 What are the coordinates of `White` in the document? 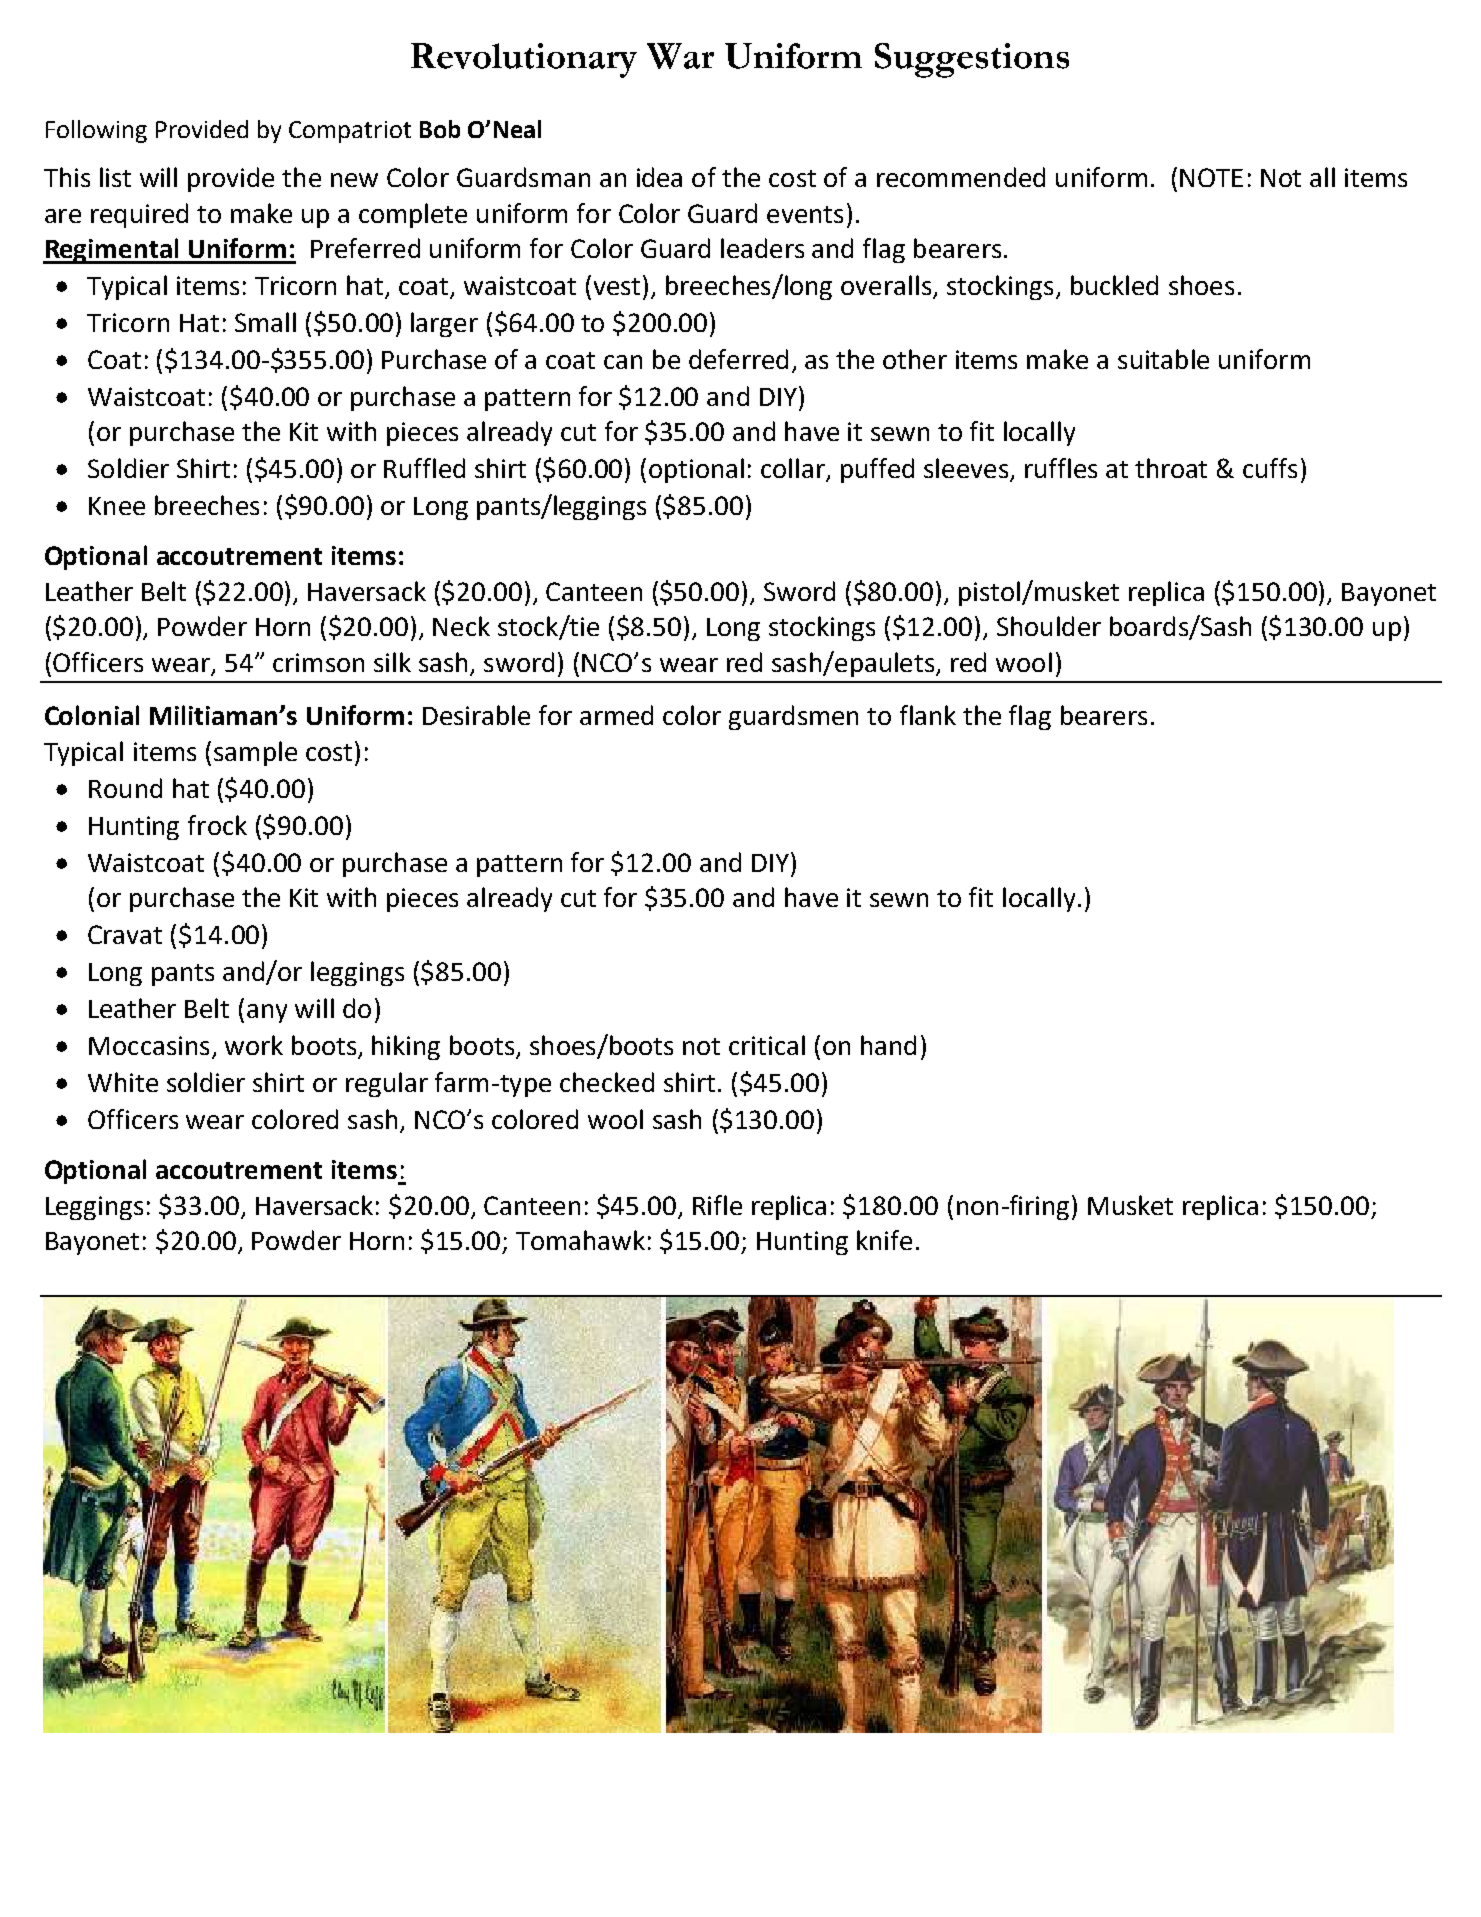 It's located at (123, 1082).
